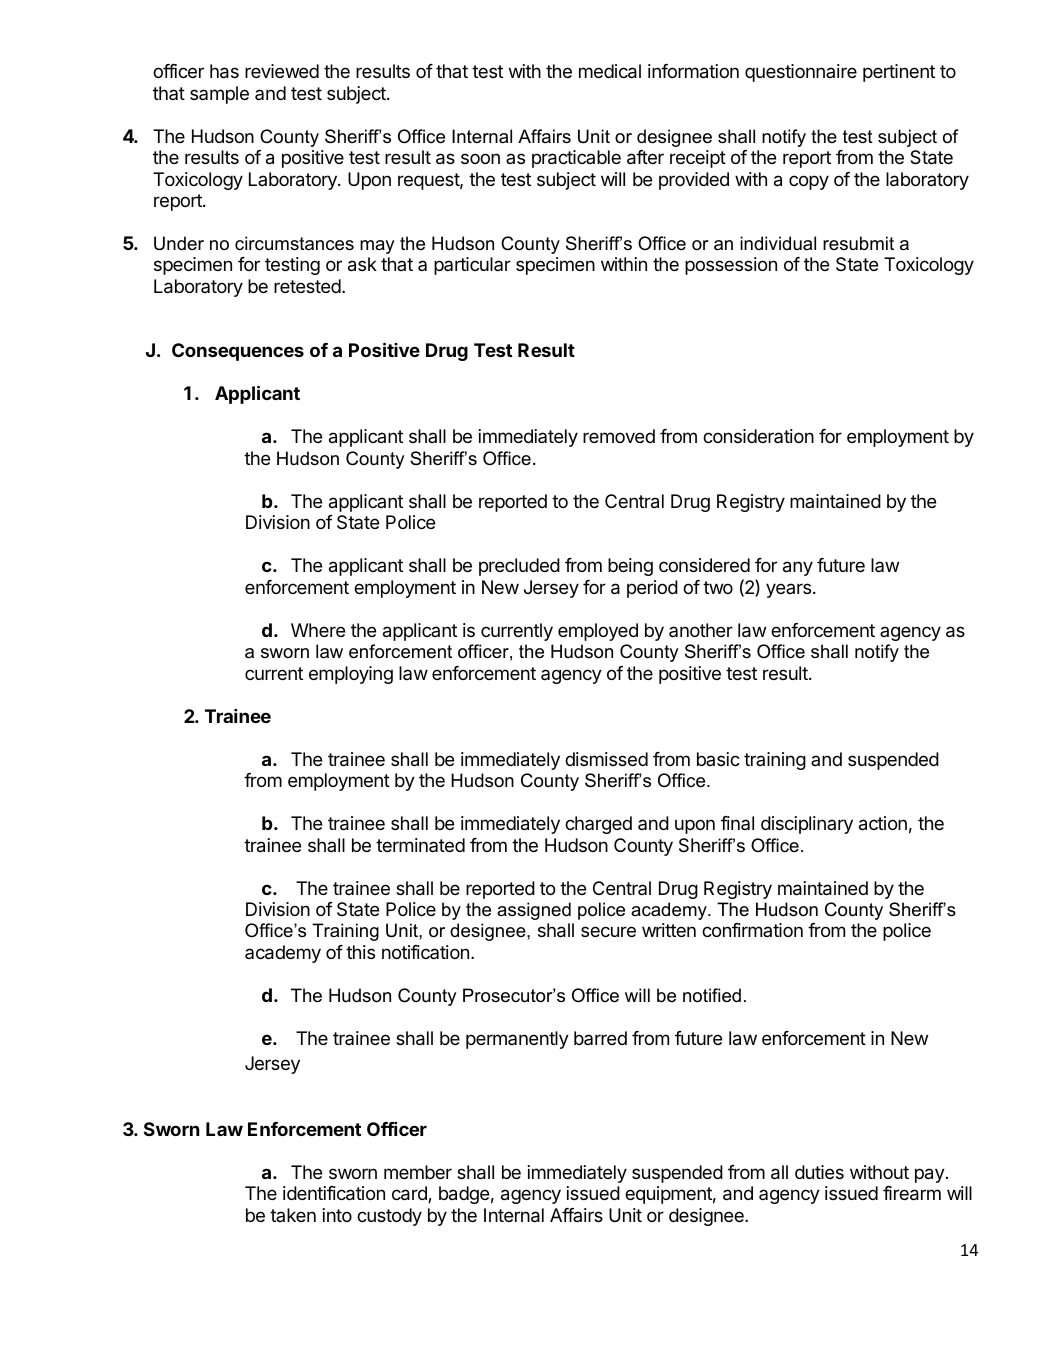 The height and width of the document is (1345, 1040). Describe the element at coordinates (282, 71) in the document. I see `reviewed` at that location.
